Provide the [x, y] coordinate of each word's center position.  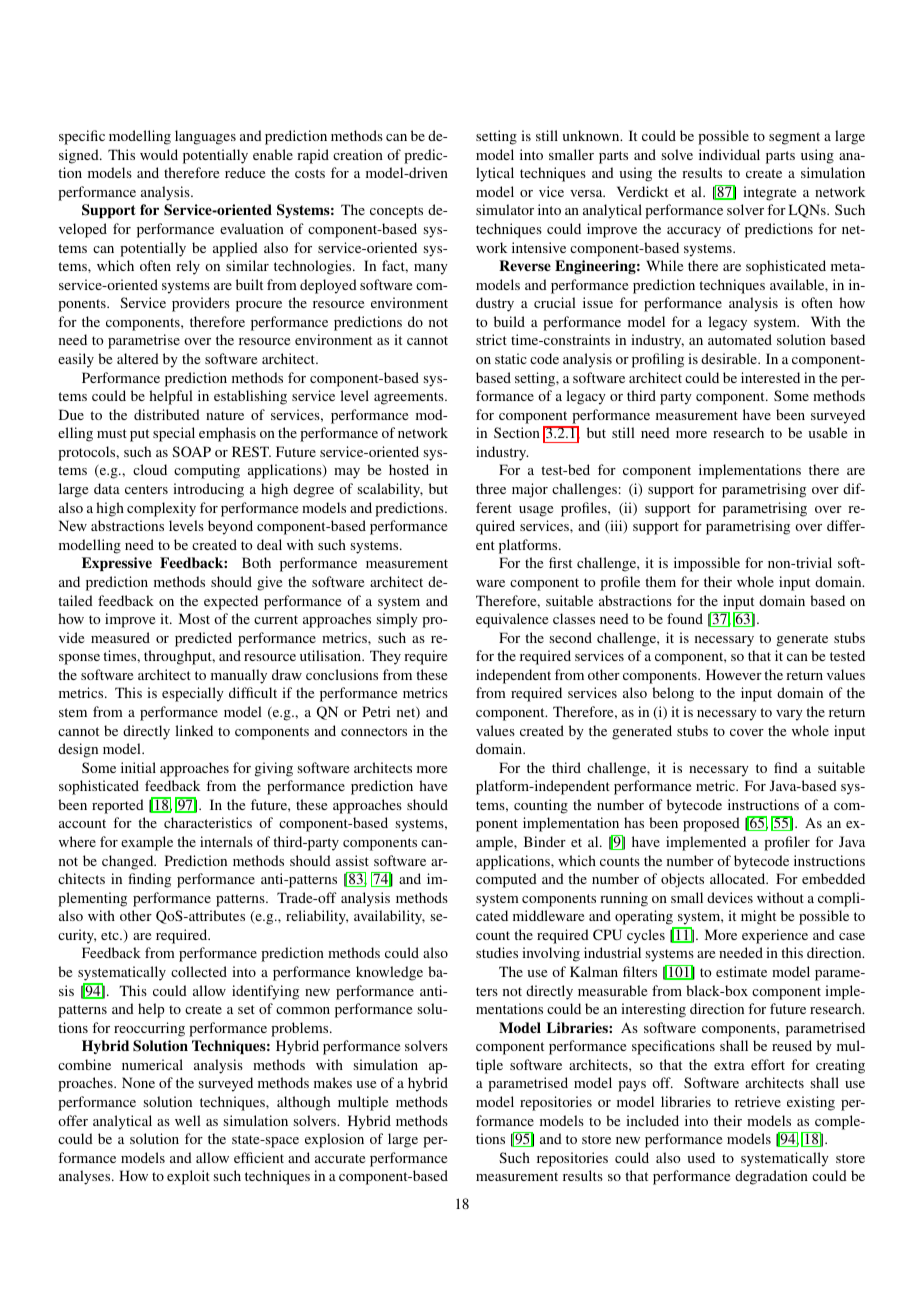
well [188, 1120]
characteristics [208, 822]
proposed [711, 824]
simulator [505, 209]
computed [506, 880]
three [491, 488]
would [159, 154]
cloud [150, 469]
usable [827, 432]
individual [729, 154]
